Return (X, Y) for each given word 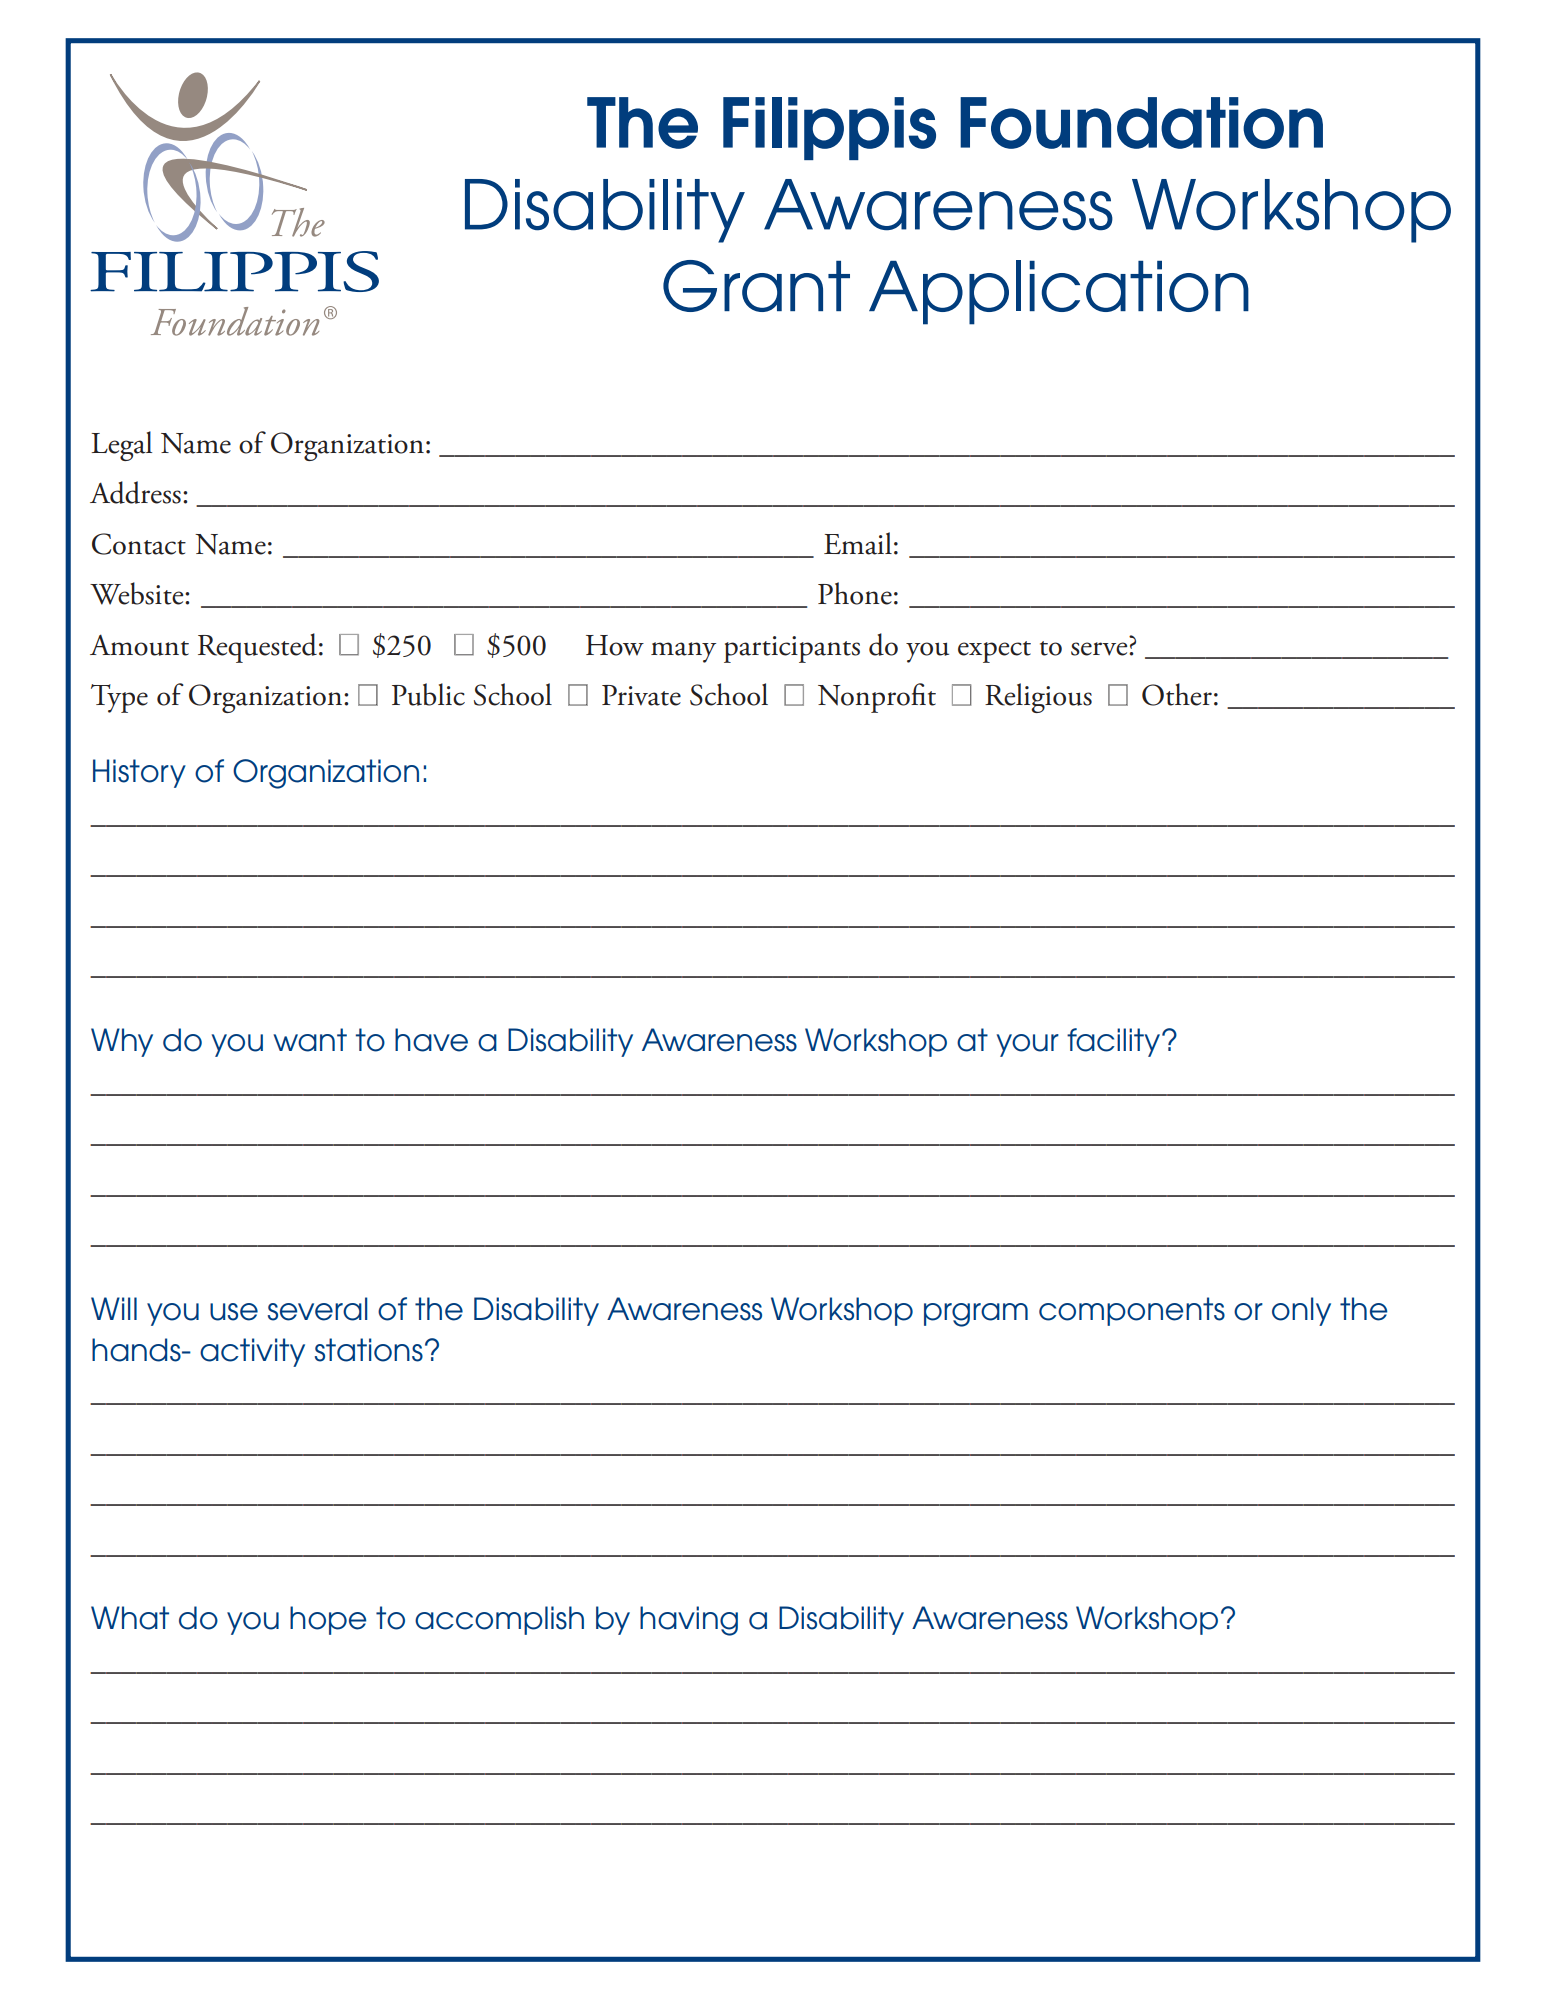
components (1132, 1311)
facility (1115, 1042)
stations (369, 1350)
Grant (756, 286)
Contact (139, 544)
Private (641, 695)
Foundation (1141, 123)
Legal (121, 446)
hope (328, 1620)
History (139, 773)
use (234, 1312)
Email (858, 543)
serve (1100, 649)
